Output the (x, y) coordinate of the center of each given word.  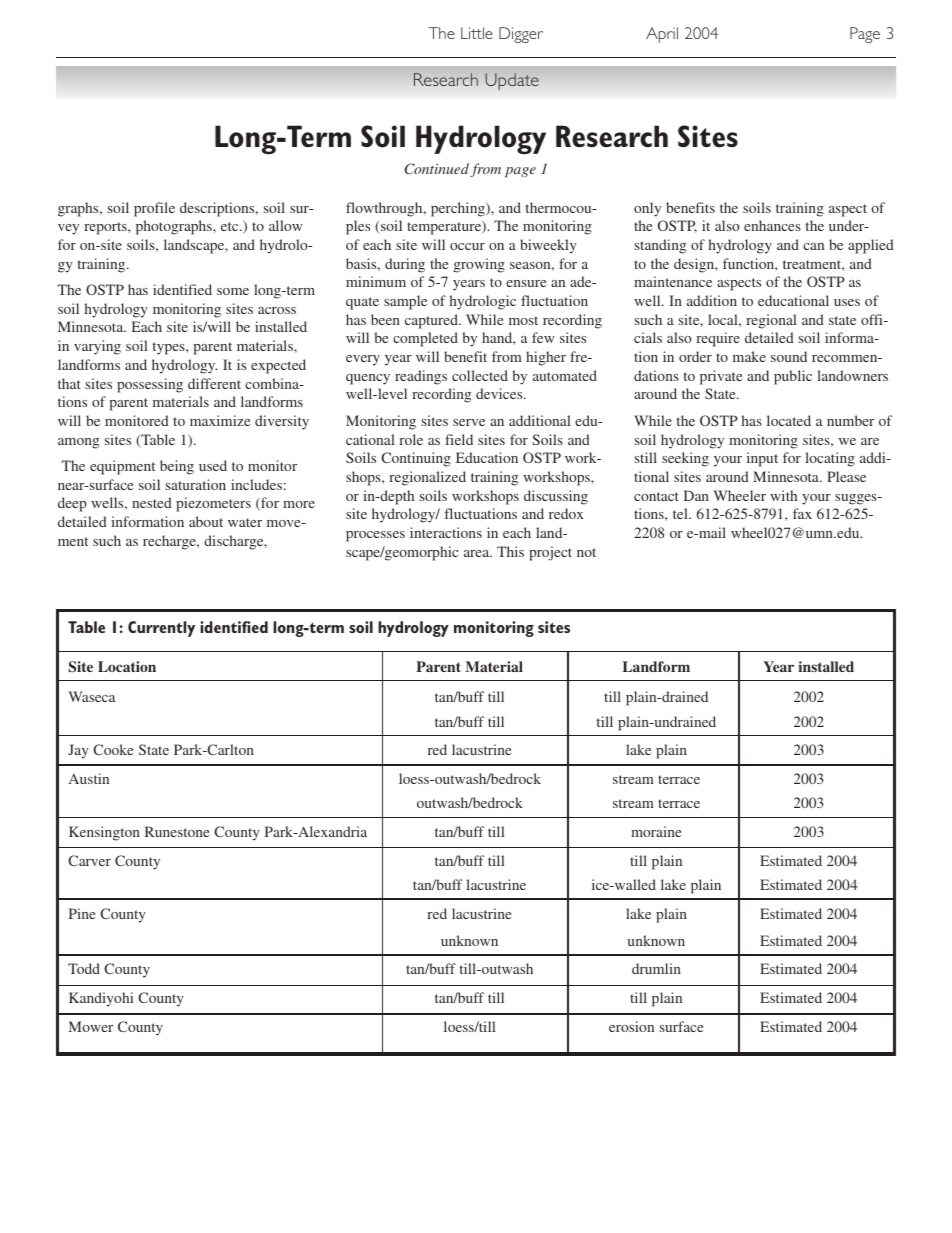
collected (480, 375)
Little (477, 33)
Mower (91, 1026)
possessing (150, 385)
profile (154, 209)
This (510, 551)
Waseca (91, 696)
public (793, 377)
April (662, 35)
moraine (656, 831)
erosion (631, 1026)
